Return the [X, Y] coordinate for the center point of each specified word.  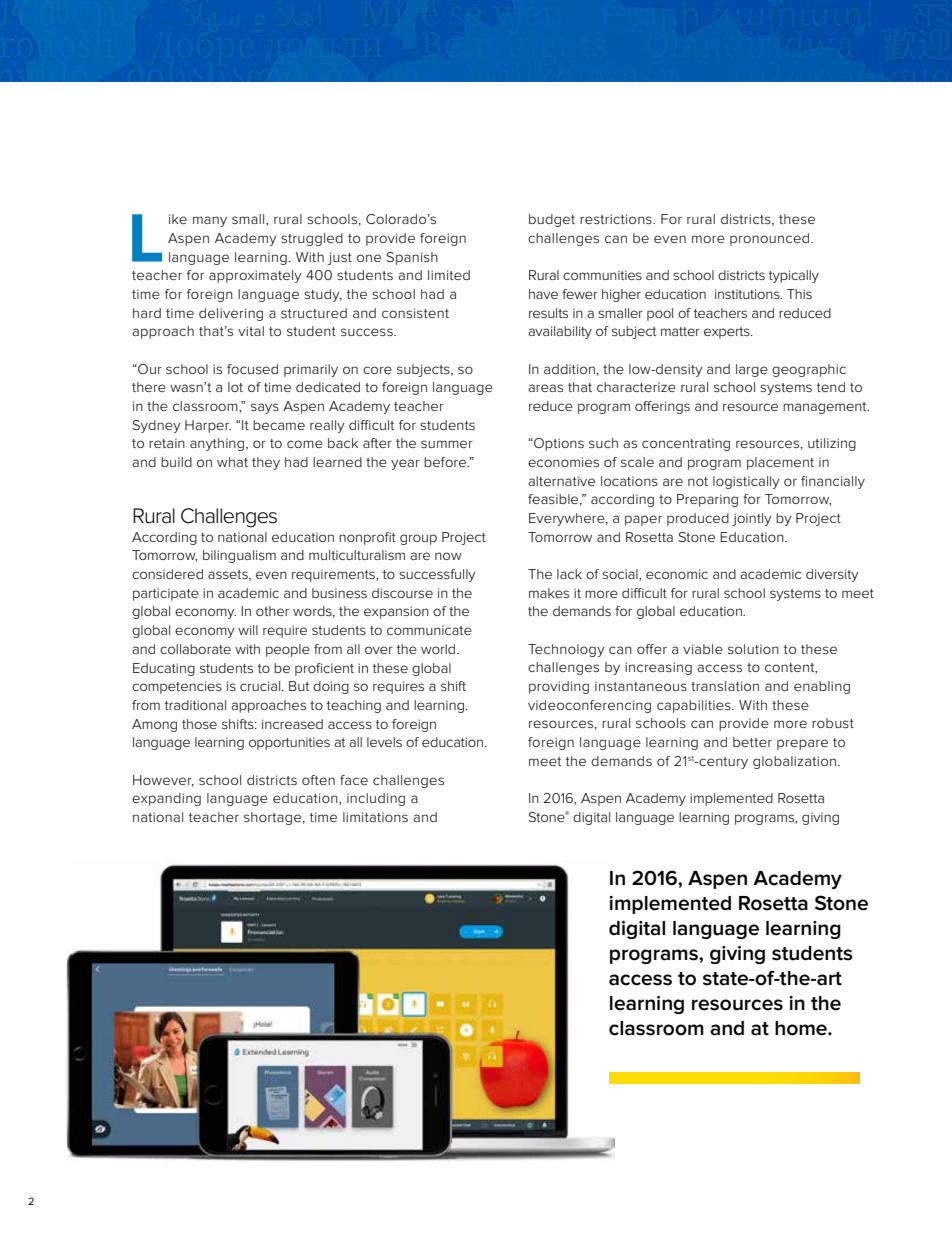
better [752, 742]
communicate [429, 630]
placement [780, 463]
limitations [375, 817]
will [248, 630]
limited [449, 275]
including [376, 799]
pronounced [769, 239]
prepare [802, 744]
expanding [166, 799]
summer [447, 444]
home [802, 1028]
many [210, 221]
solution [753, 649]
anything [217, 444]
